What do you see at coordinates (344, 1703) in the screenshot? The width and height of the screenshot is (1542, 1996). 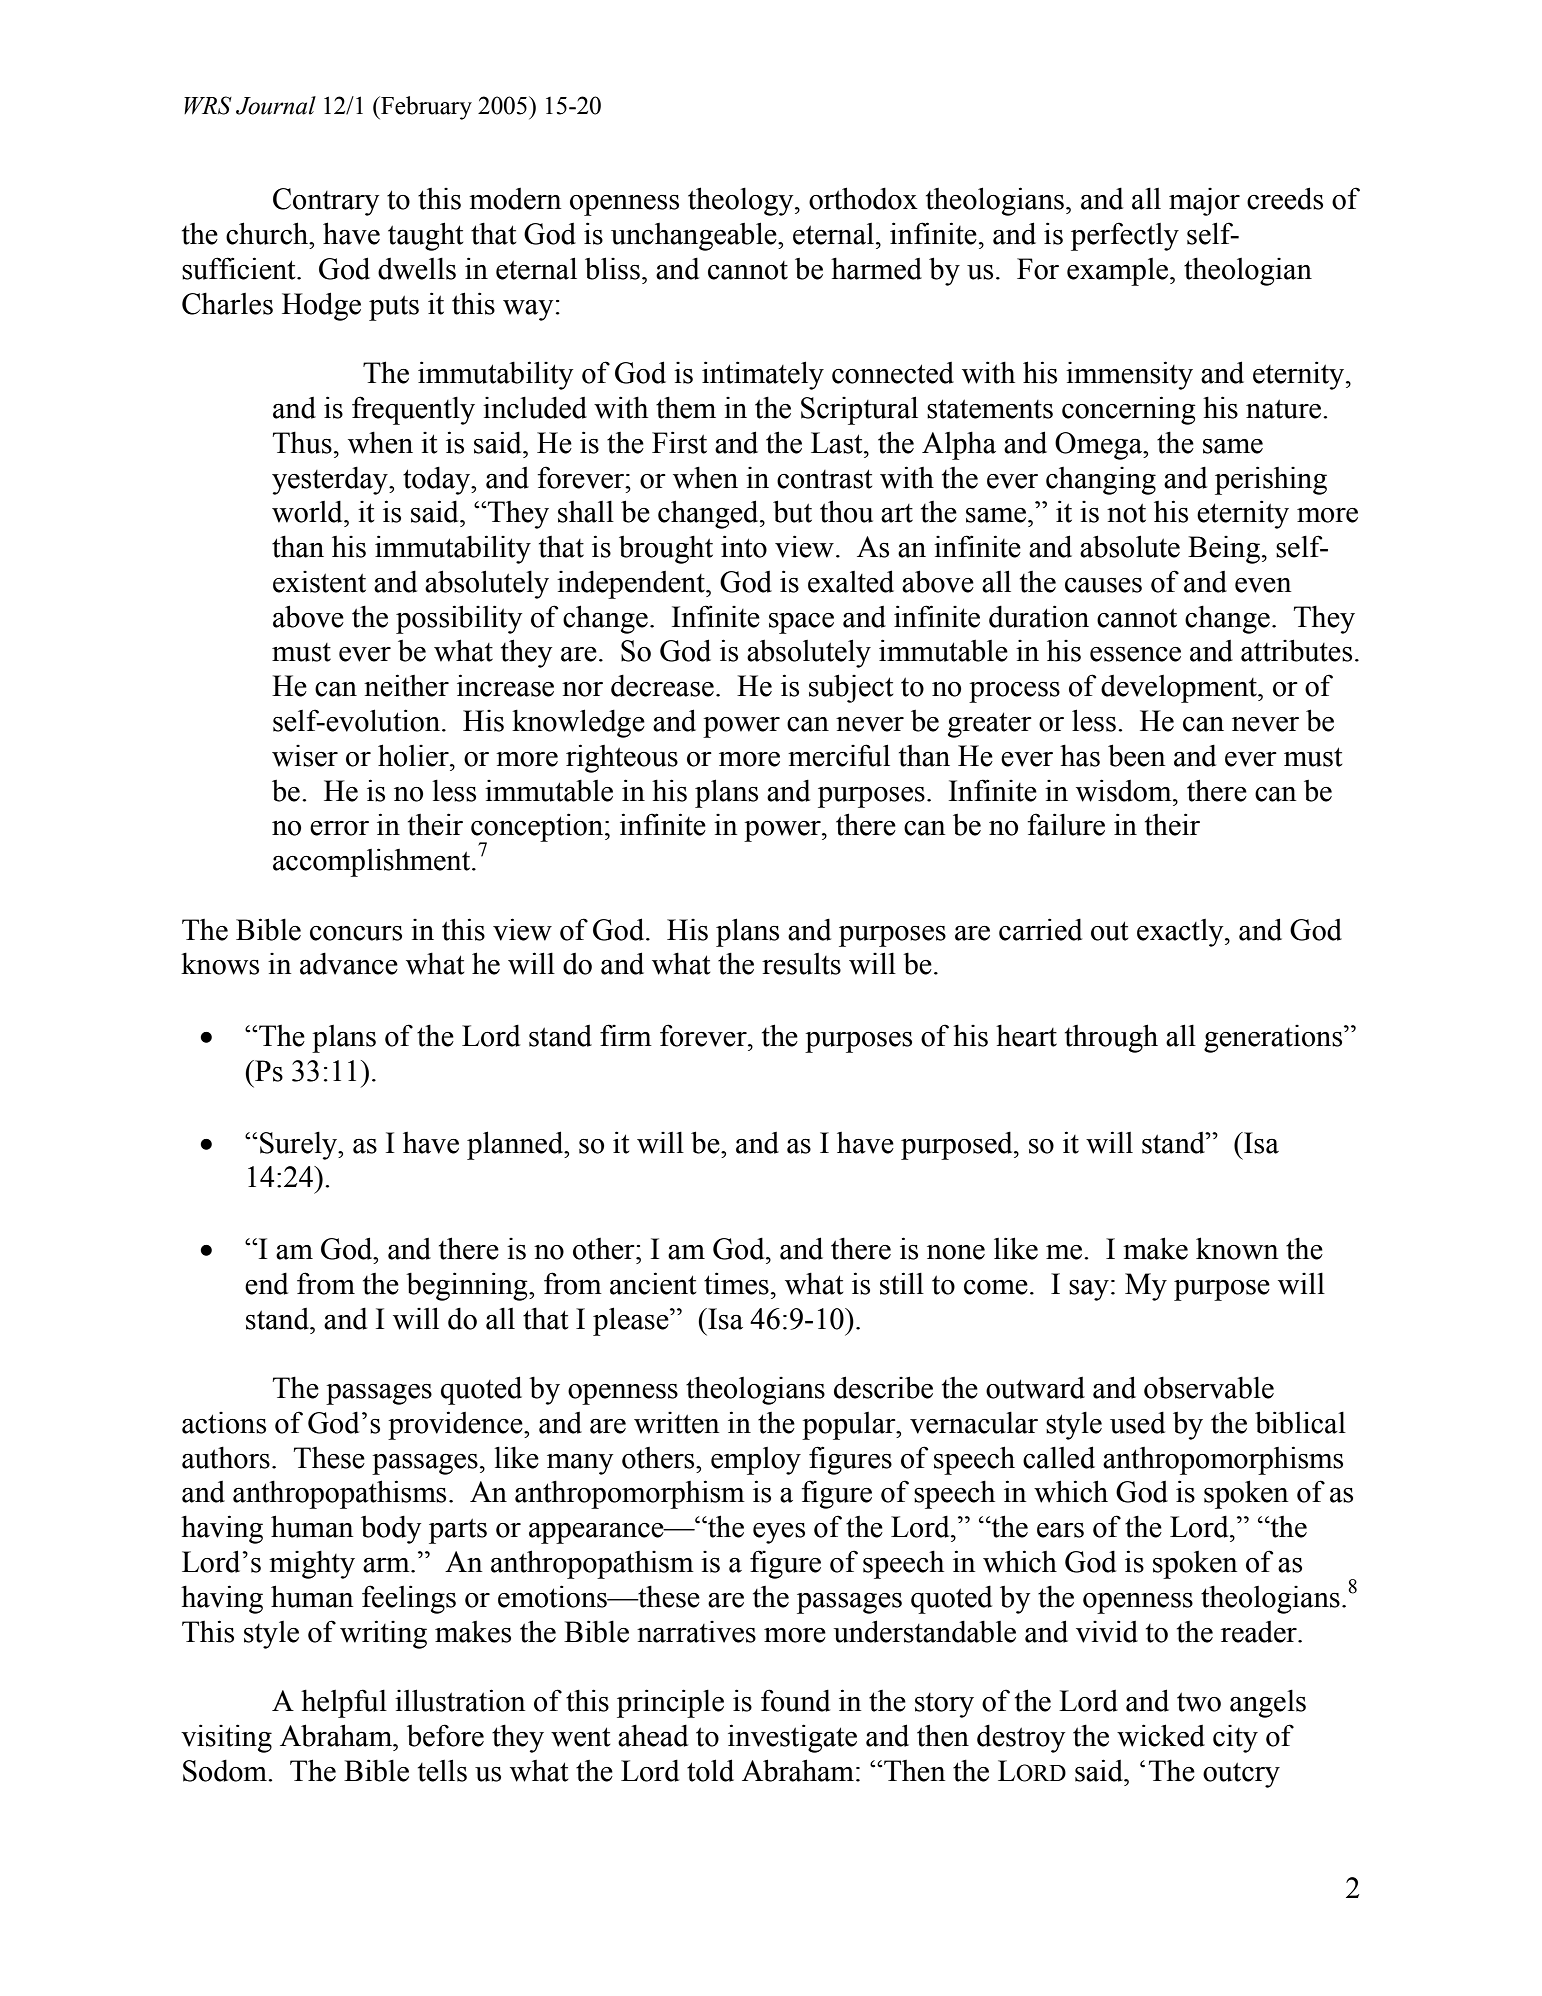 I see `helpful` at bounding box center [344, 1703].
